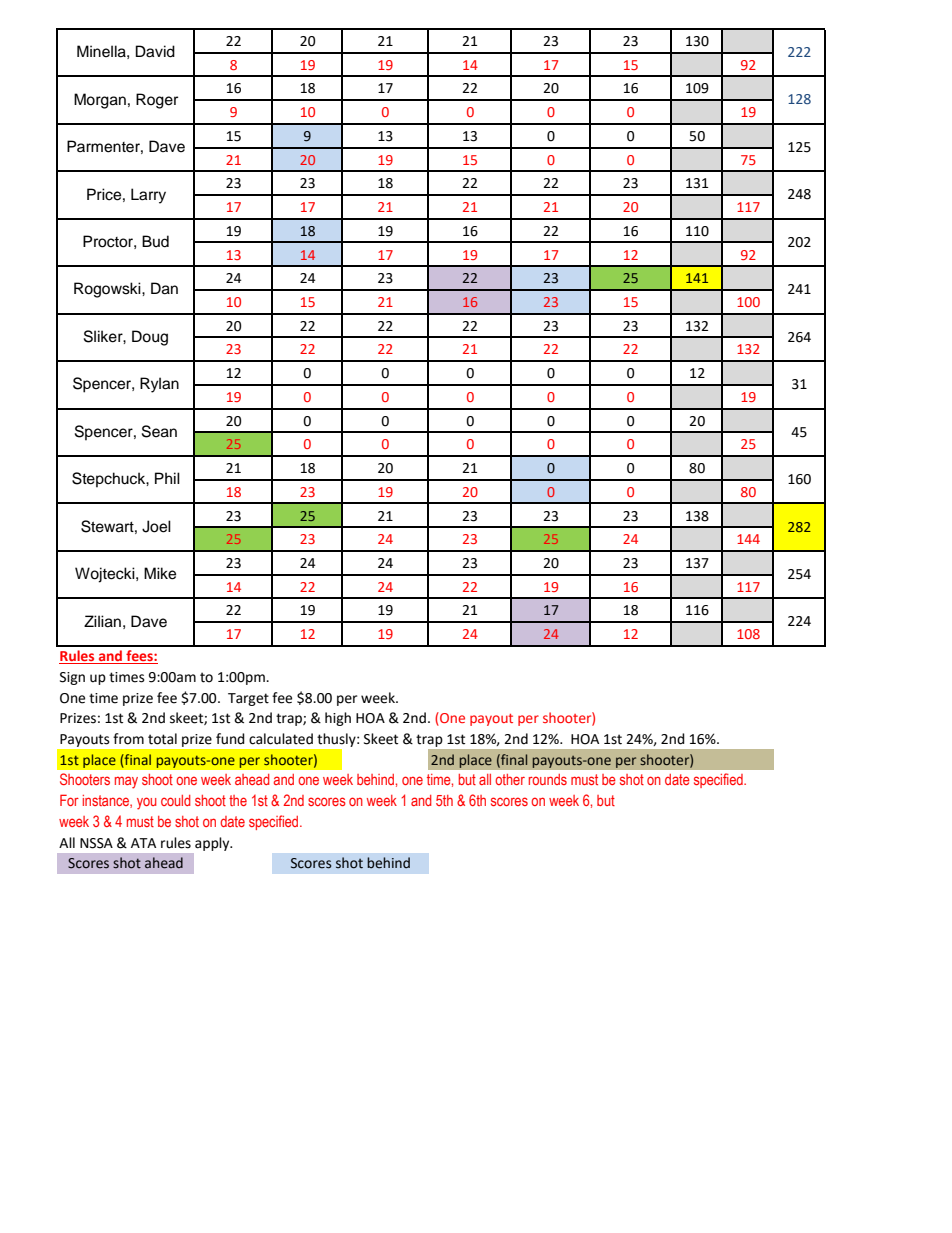  What do you see at coordinates (159, 431) in the image?
I see `Sean` at bounding box center [159, 431].
